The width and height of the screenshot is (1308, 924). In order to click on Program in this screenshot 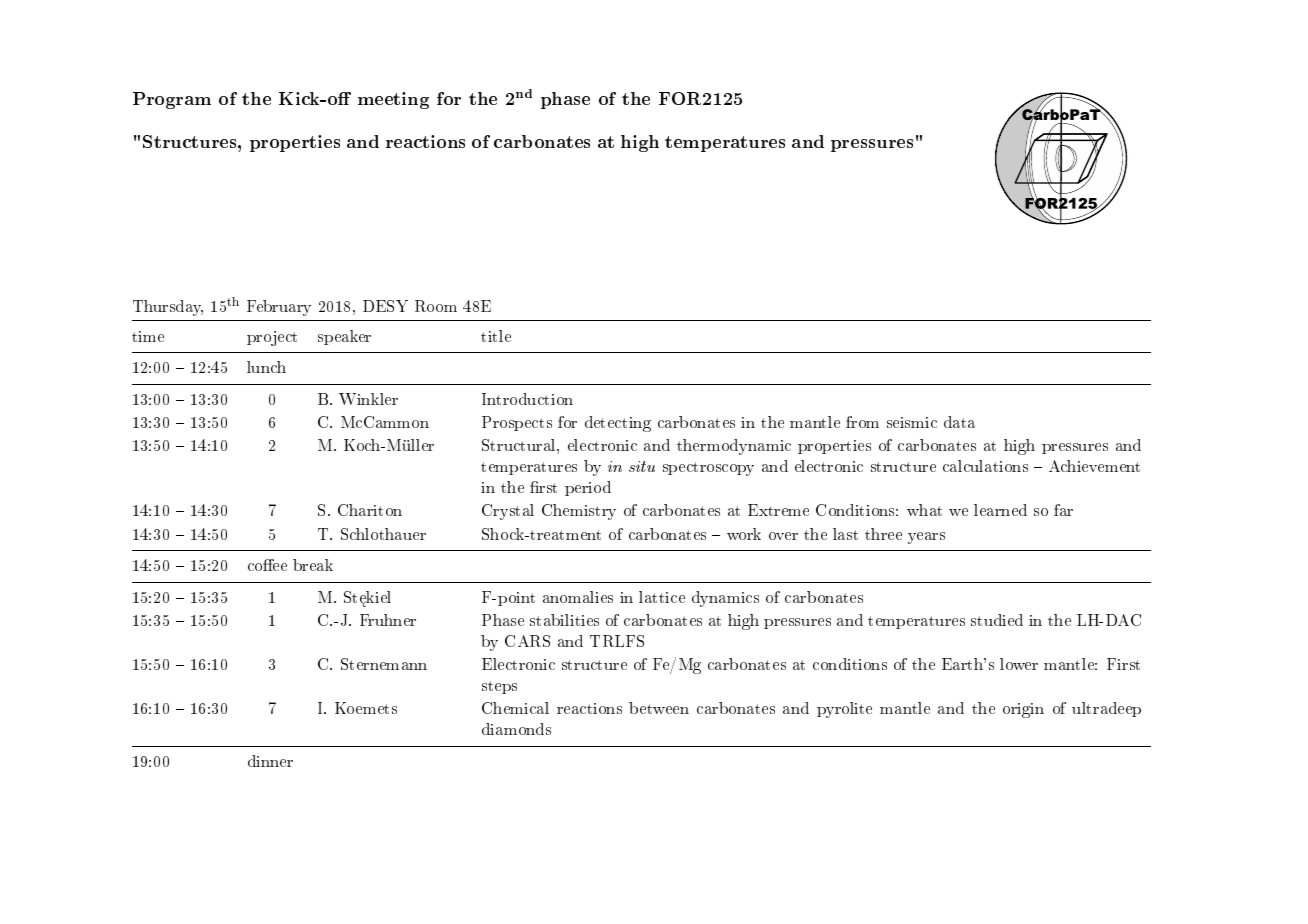, I will do `click(172, 100)`.
